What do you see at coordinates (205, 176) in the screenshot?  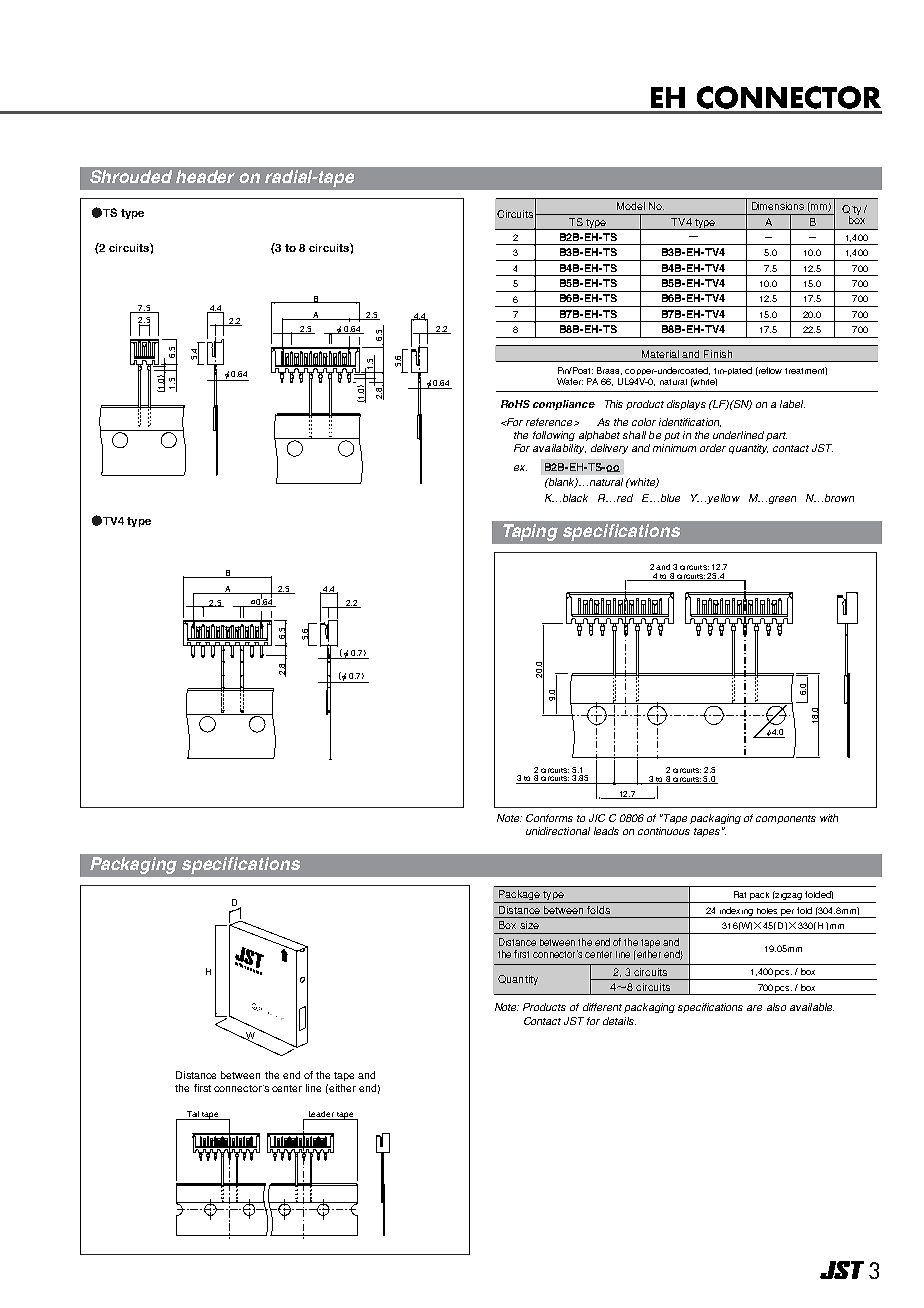 I see `header` at bounding box center [205, 176].
